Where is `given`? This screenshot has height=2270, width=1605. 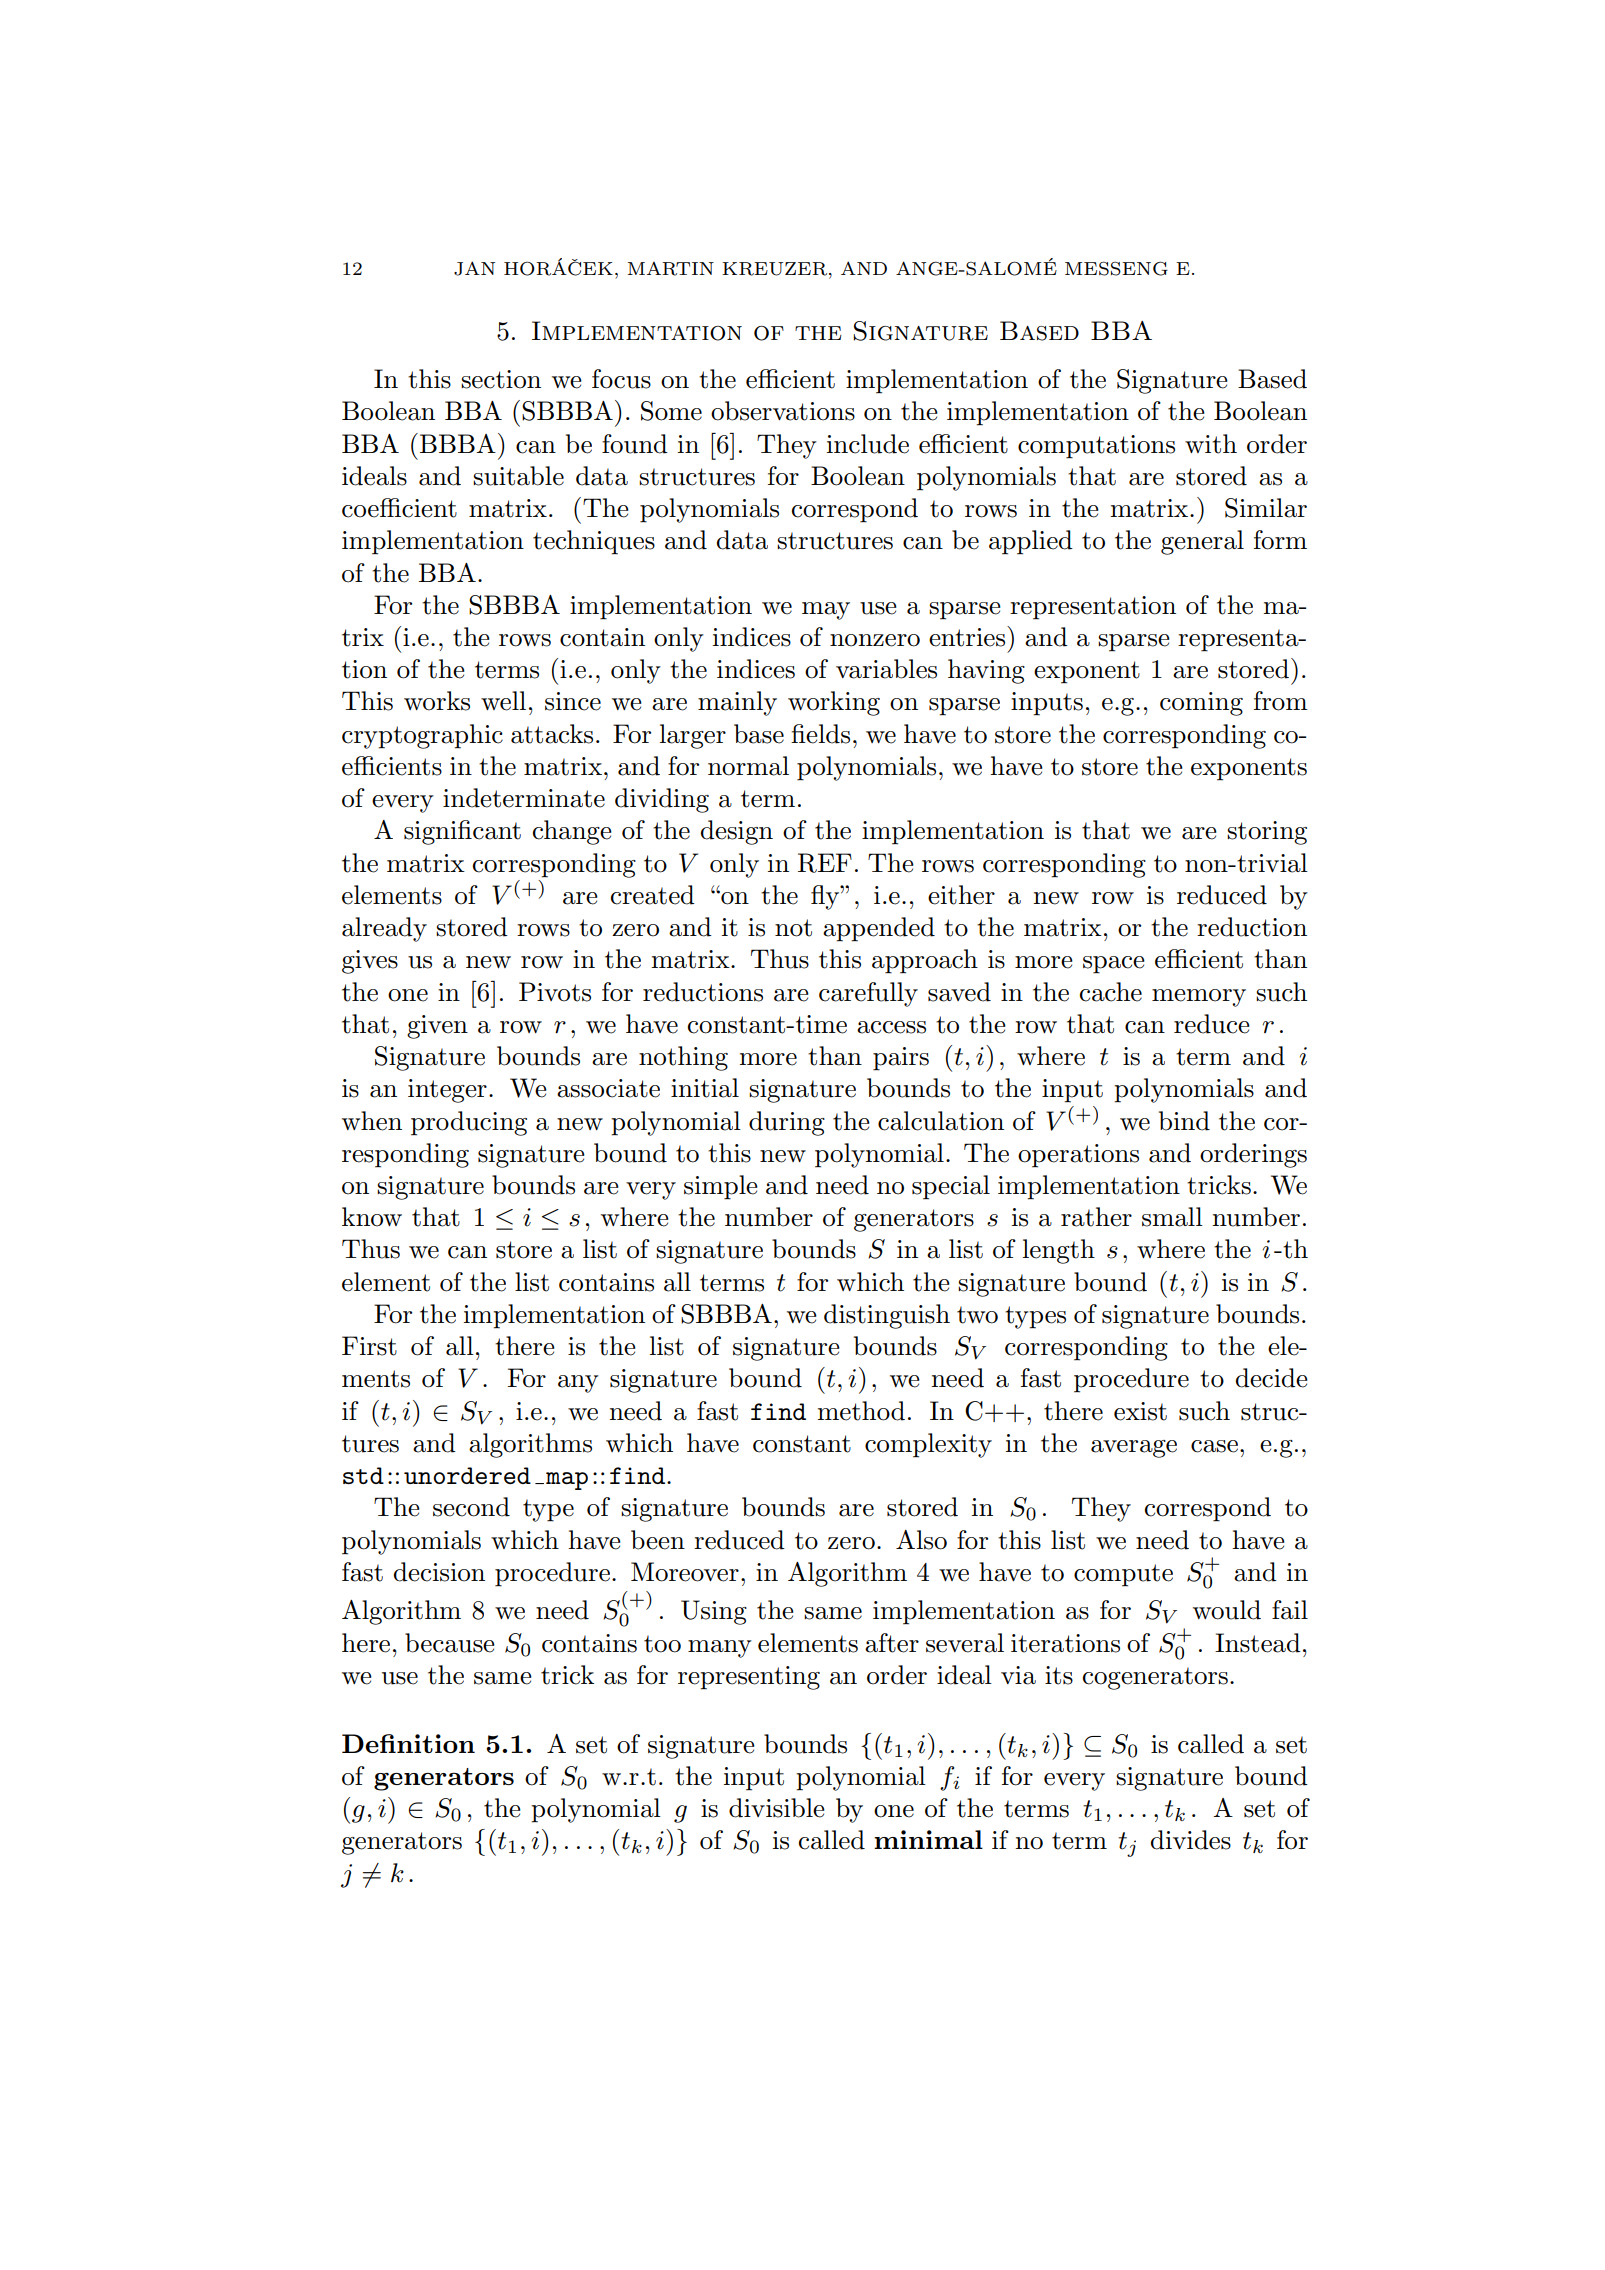 given is located at coordinates (437, 1027).
